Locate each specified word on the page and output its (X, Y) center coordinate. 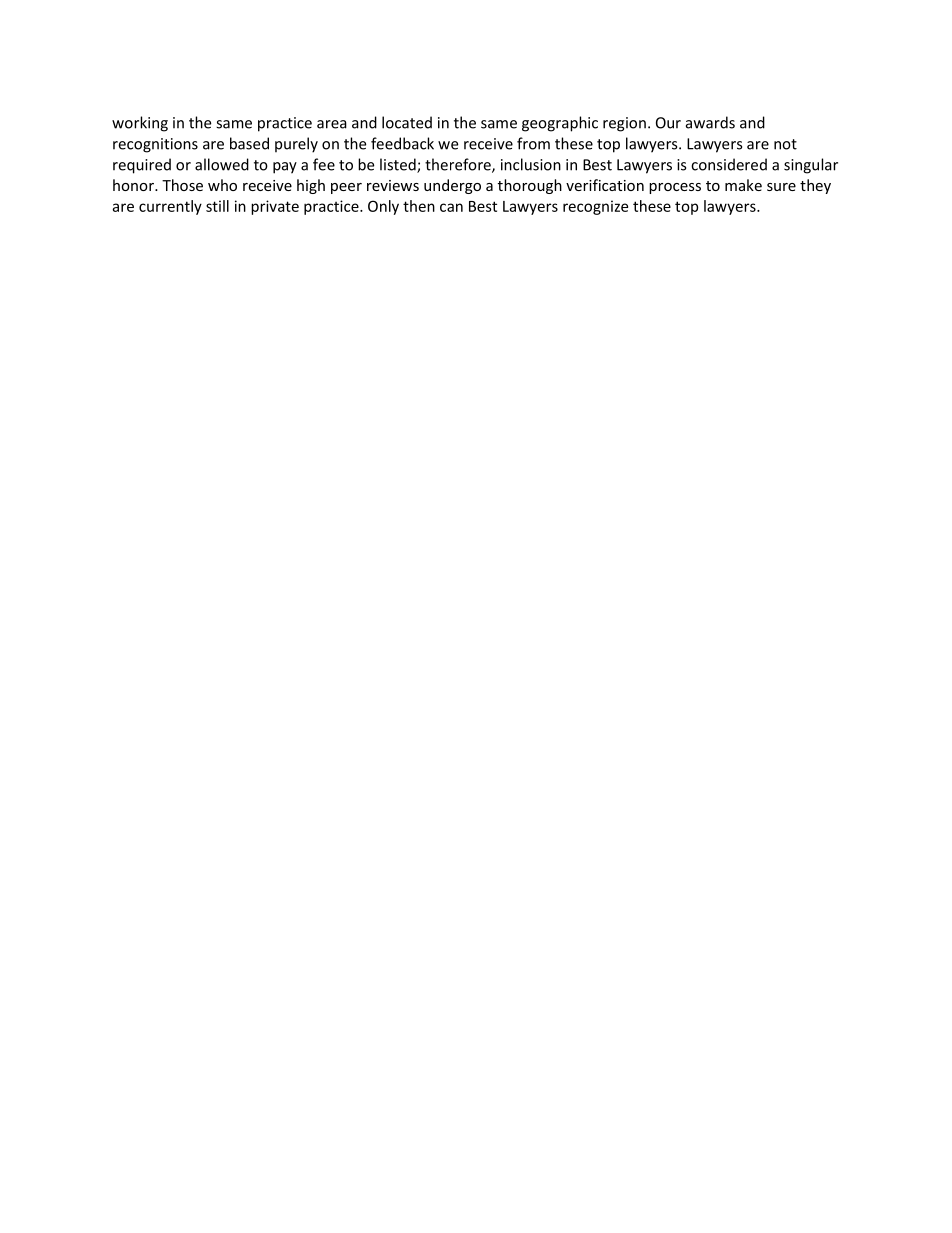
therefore (459, 165)
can (451, 207)
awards (710, 122)
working (140, 124)
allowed (222, 164)
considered (729, 164)
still (217, 206)
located (407, 122)
